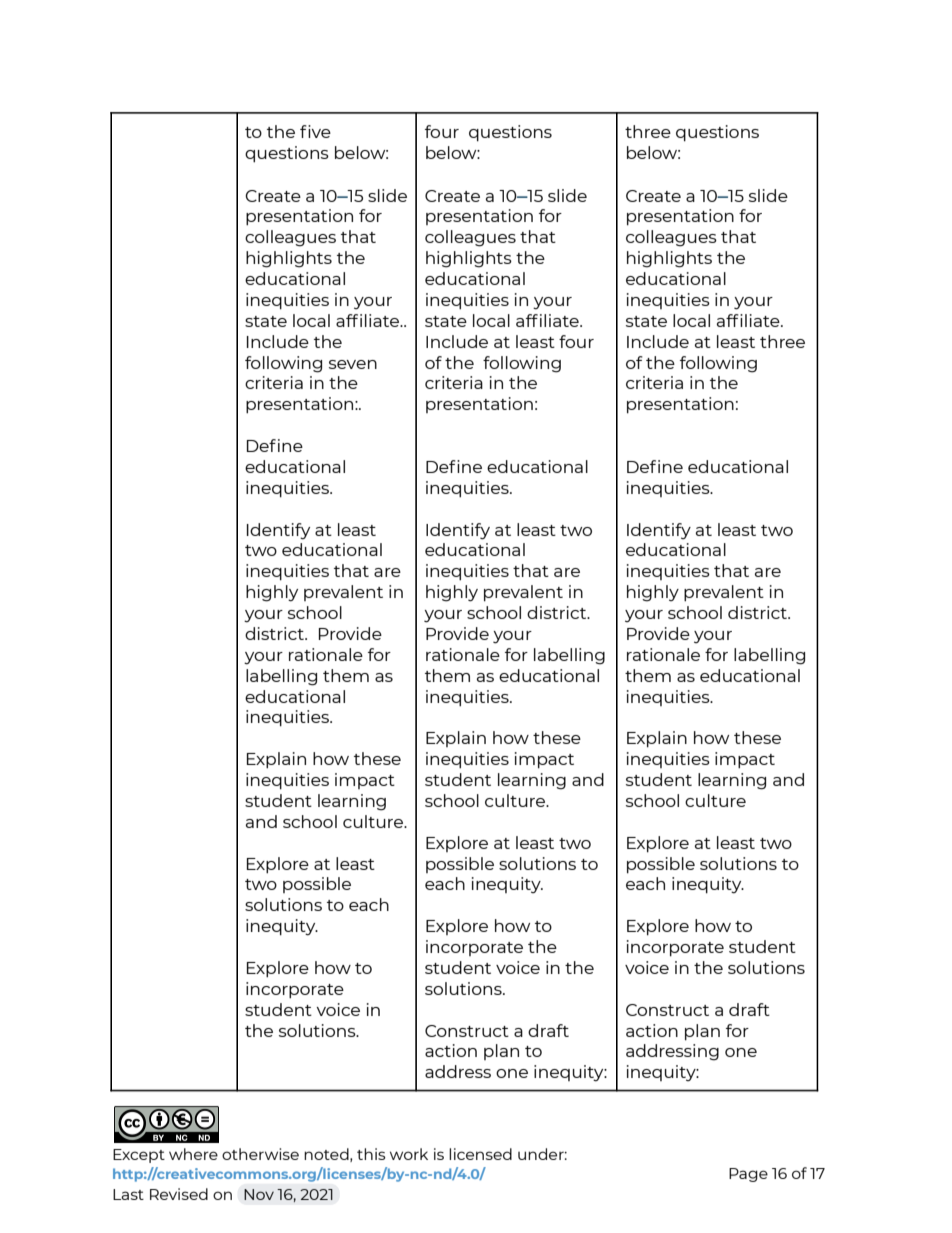 This page has height=1233, width=952. What do you see at coordinates (315, 131) in the page?
I see `five` at bounding box center [315, 131].
